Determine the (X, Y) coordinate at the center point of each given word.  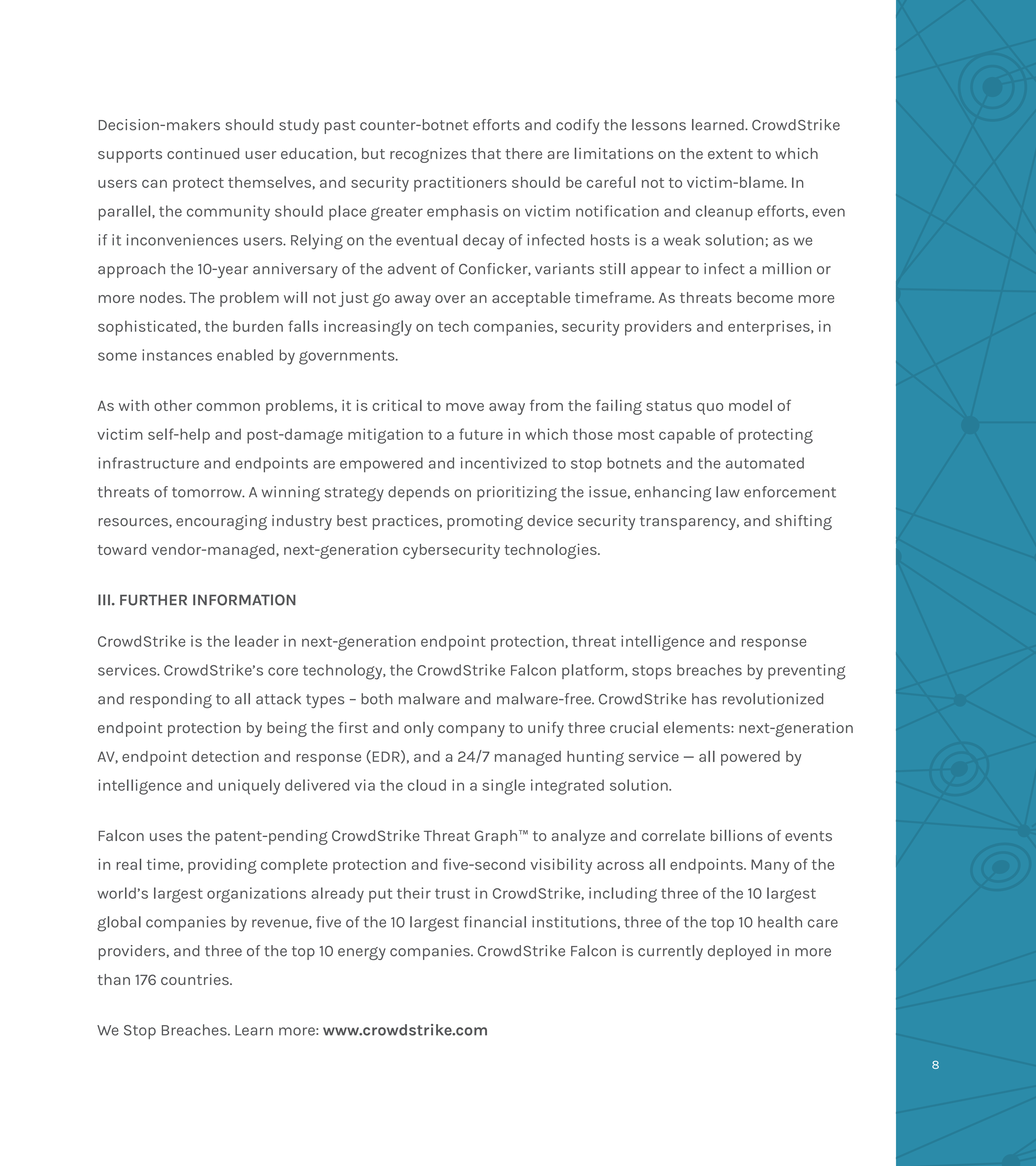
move (465, 407)
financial (495, 922)
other (173, 405)
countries (196, 979)
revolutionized (773, 699)
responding (171, 700)
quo (710, 409)
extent (730, 154)
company (471, 731)
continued (203, 153)
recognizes (428, 155)
